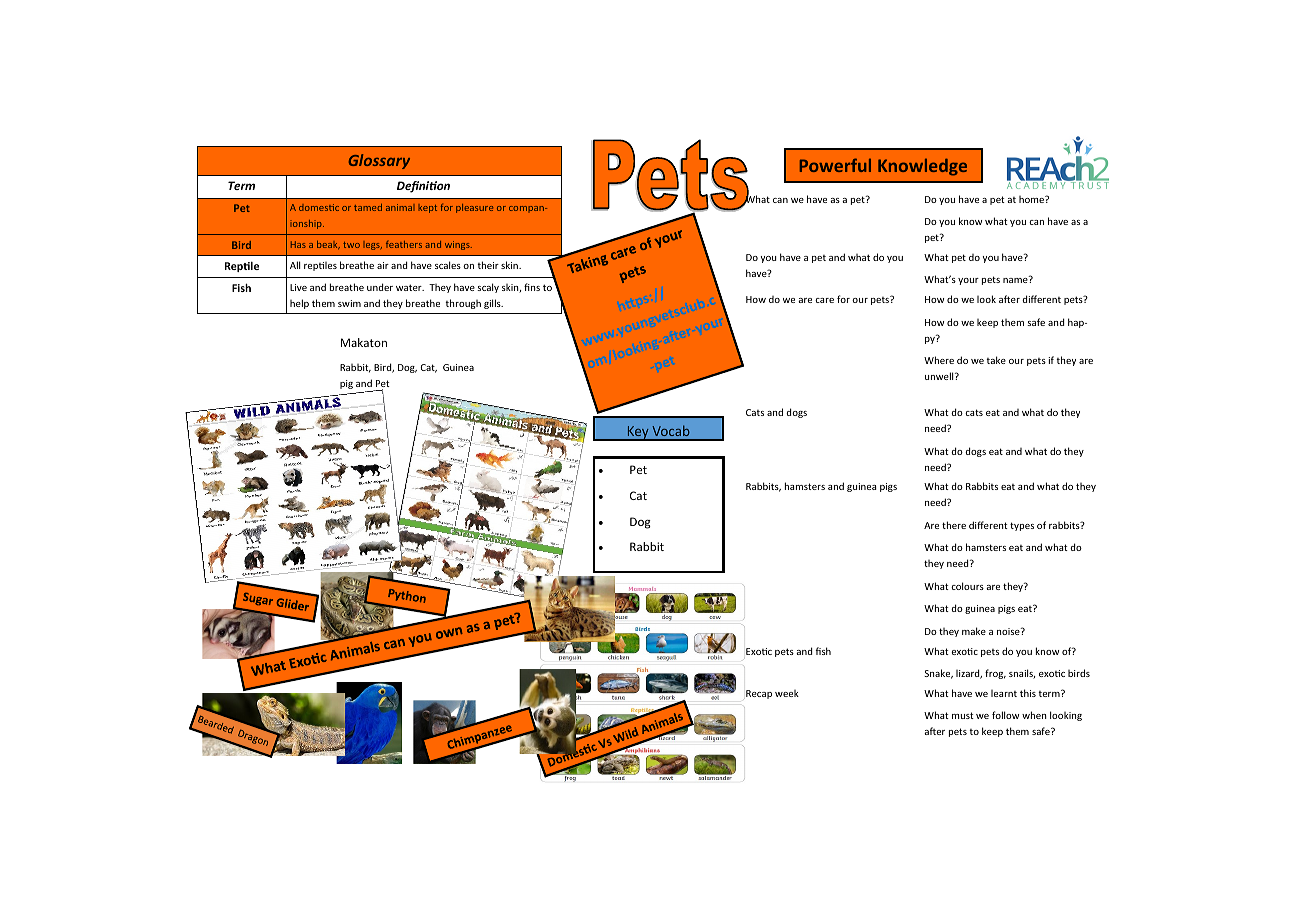 Image resolution: width=1308 pixels, height=924 pixels. Describe the element at coordinates (954, 525) in the image. I see `there` at that location.
